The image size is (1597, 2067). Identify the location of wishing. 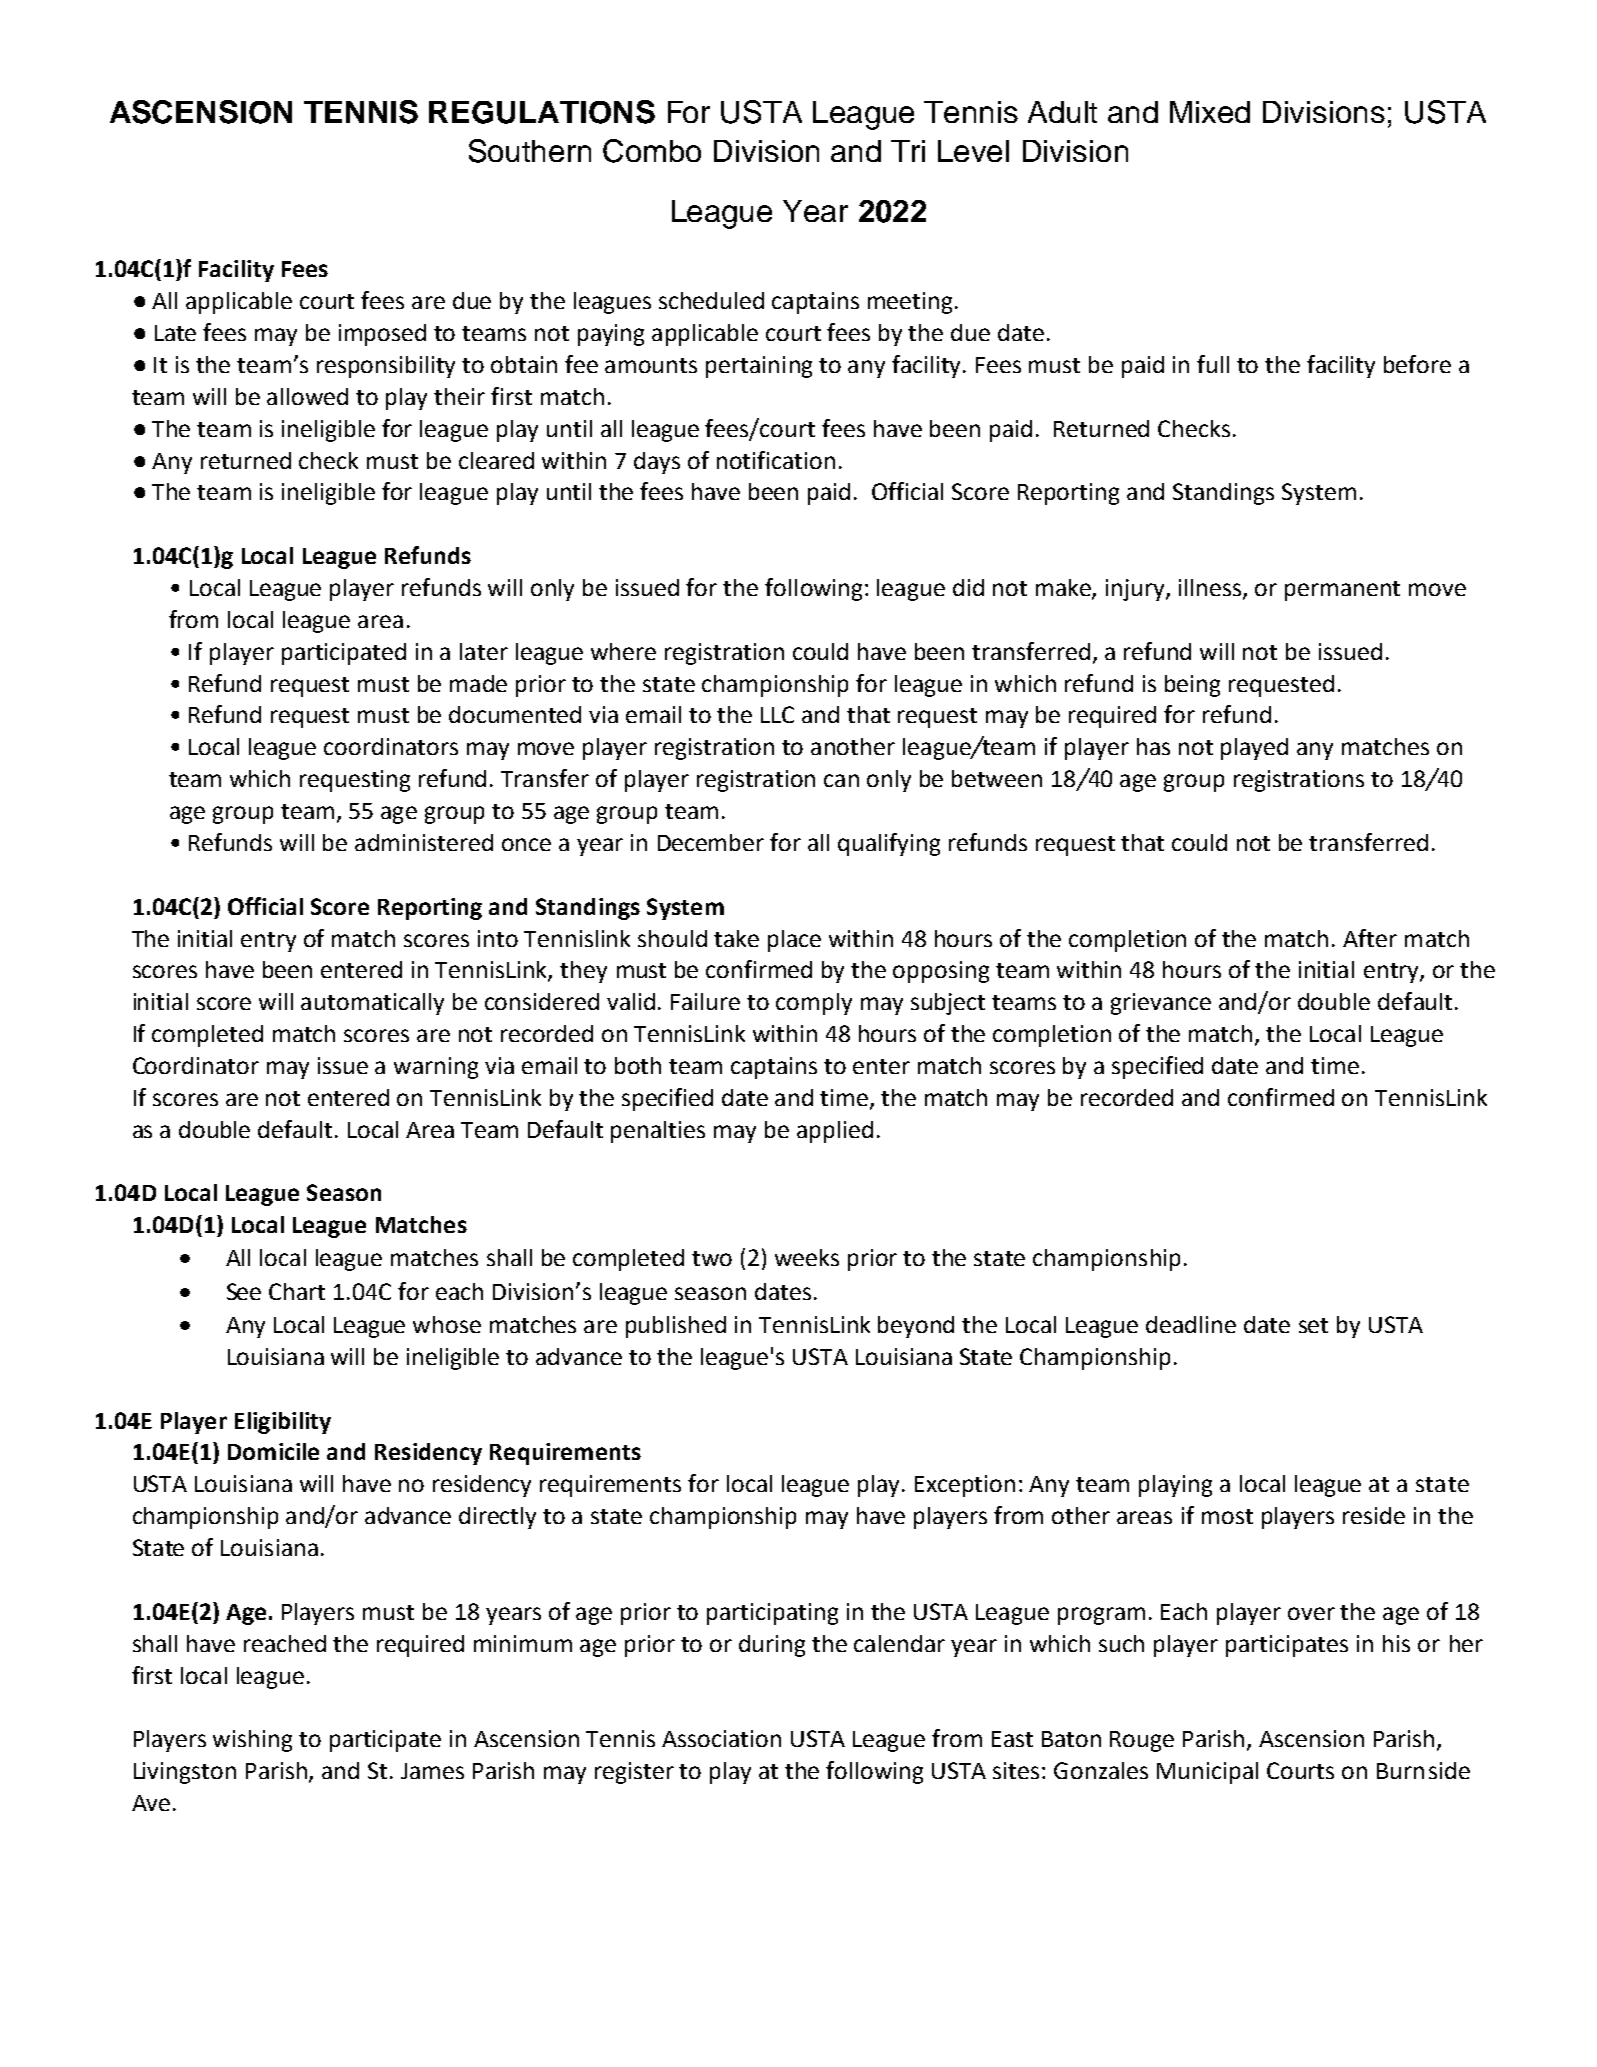
(252, 1741).
